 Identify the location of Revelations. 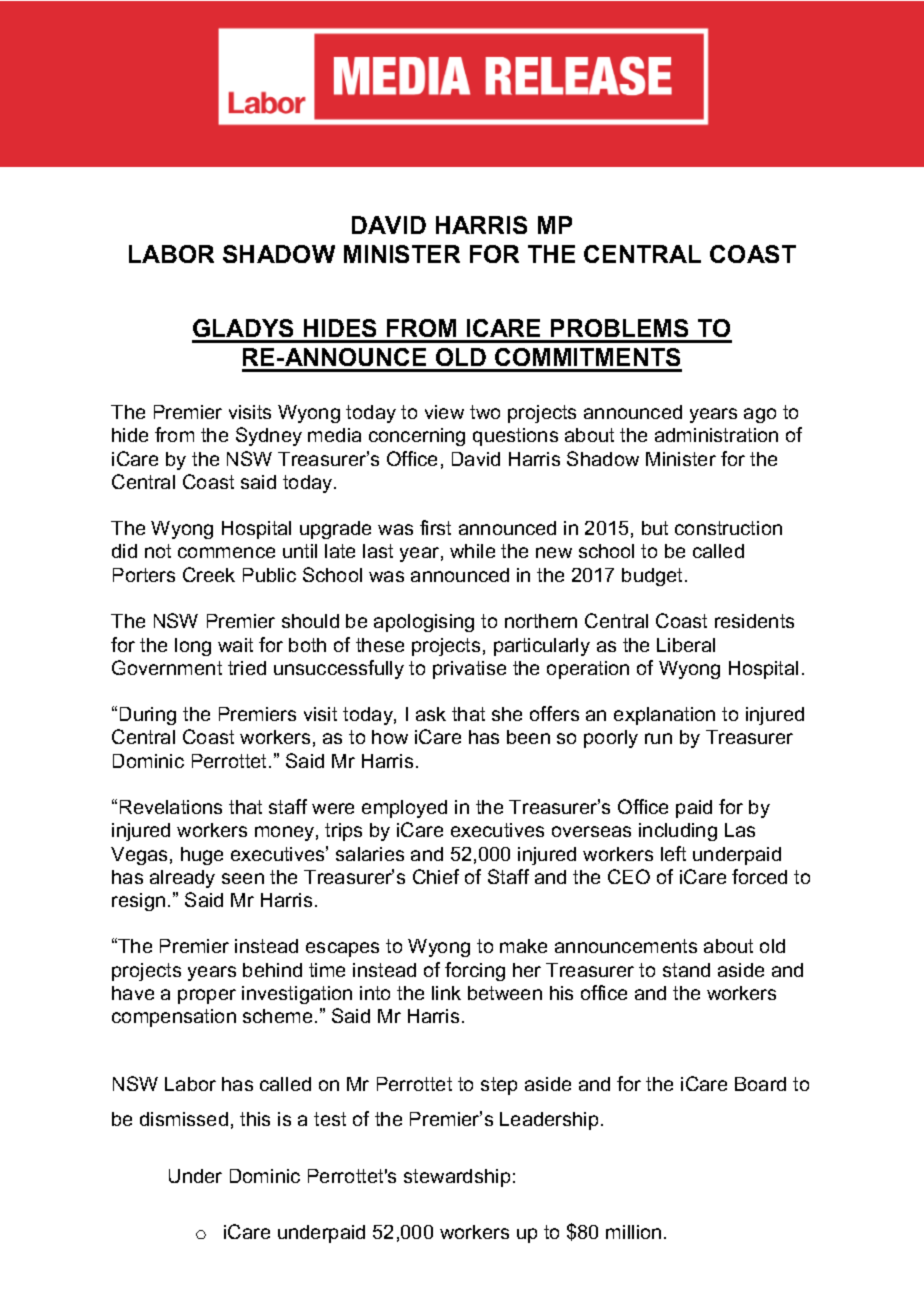
(171, 807).
